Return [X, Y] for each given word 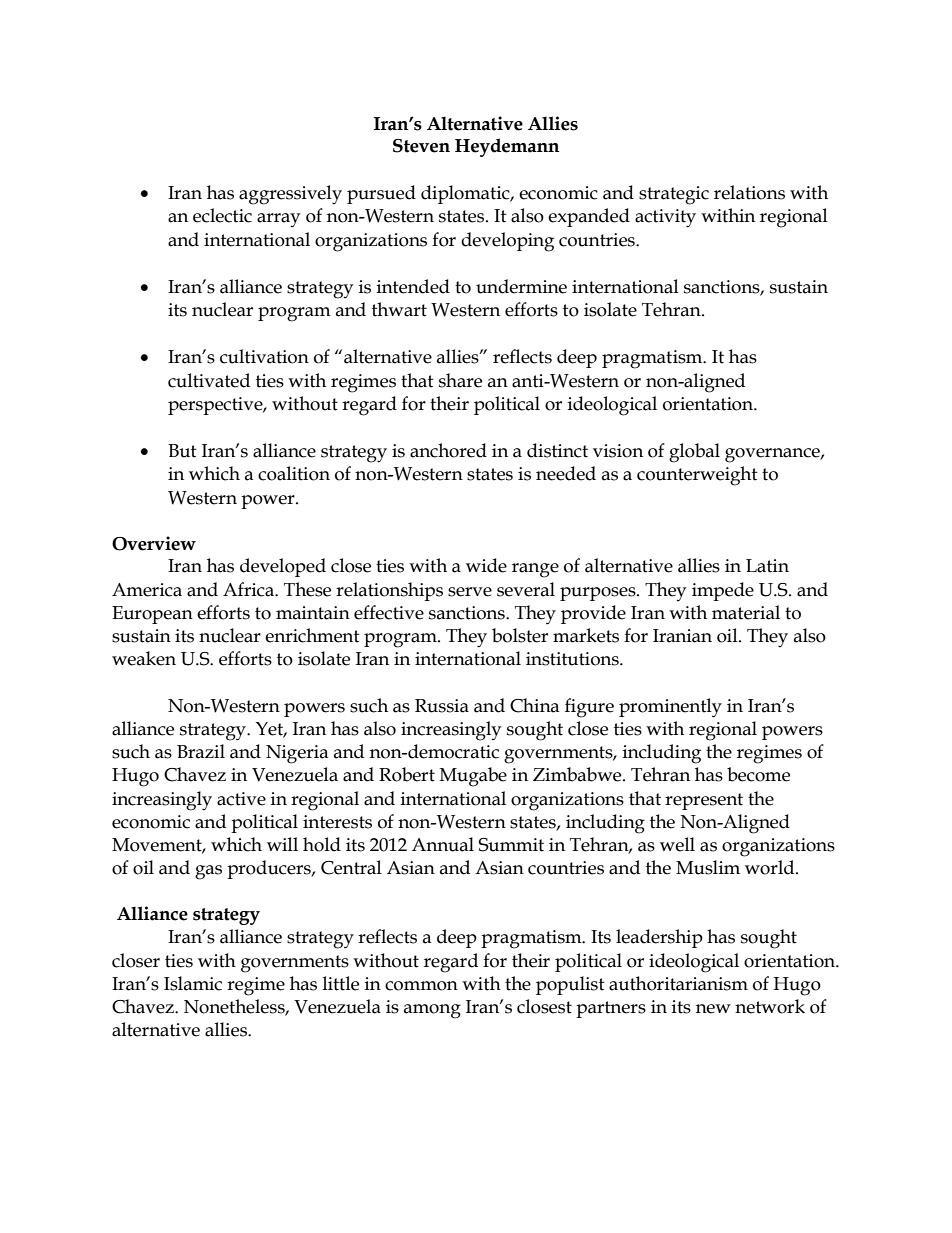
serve [470, 592]
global [694, 453]
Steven [421, 146]
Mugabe [473, 777]
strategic [674, 195]
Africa [249, 589]
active [241, 799]
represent [704, 801]
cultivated [209, 380]
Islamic [193, 983]
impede [723, 591]
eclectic [222, 215]
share [460, 380]
